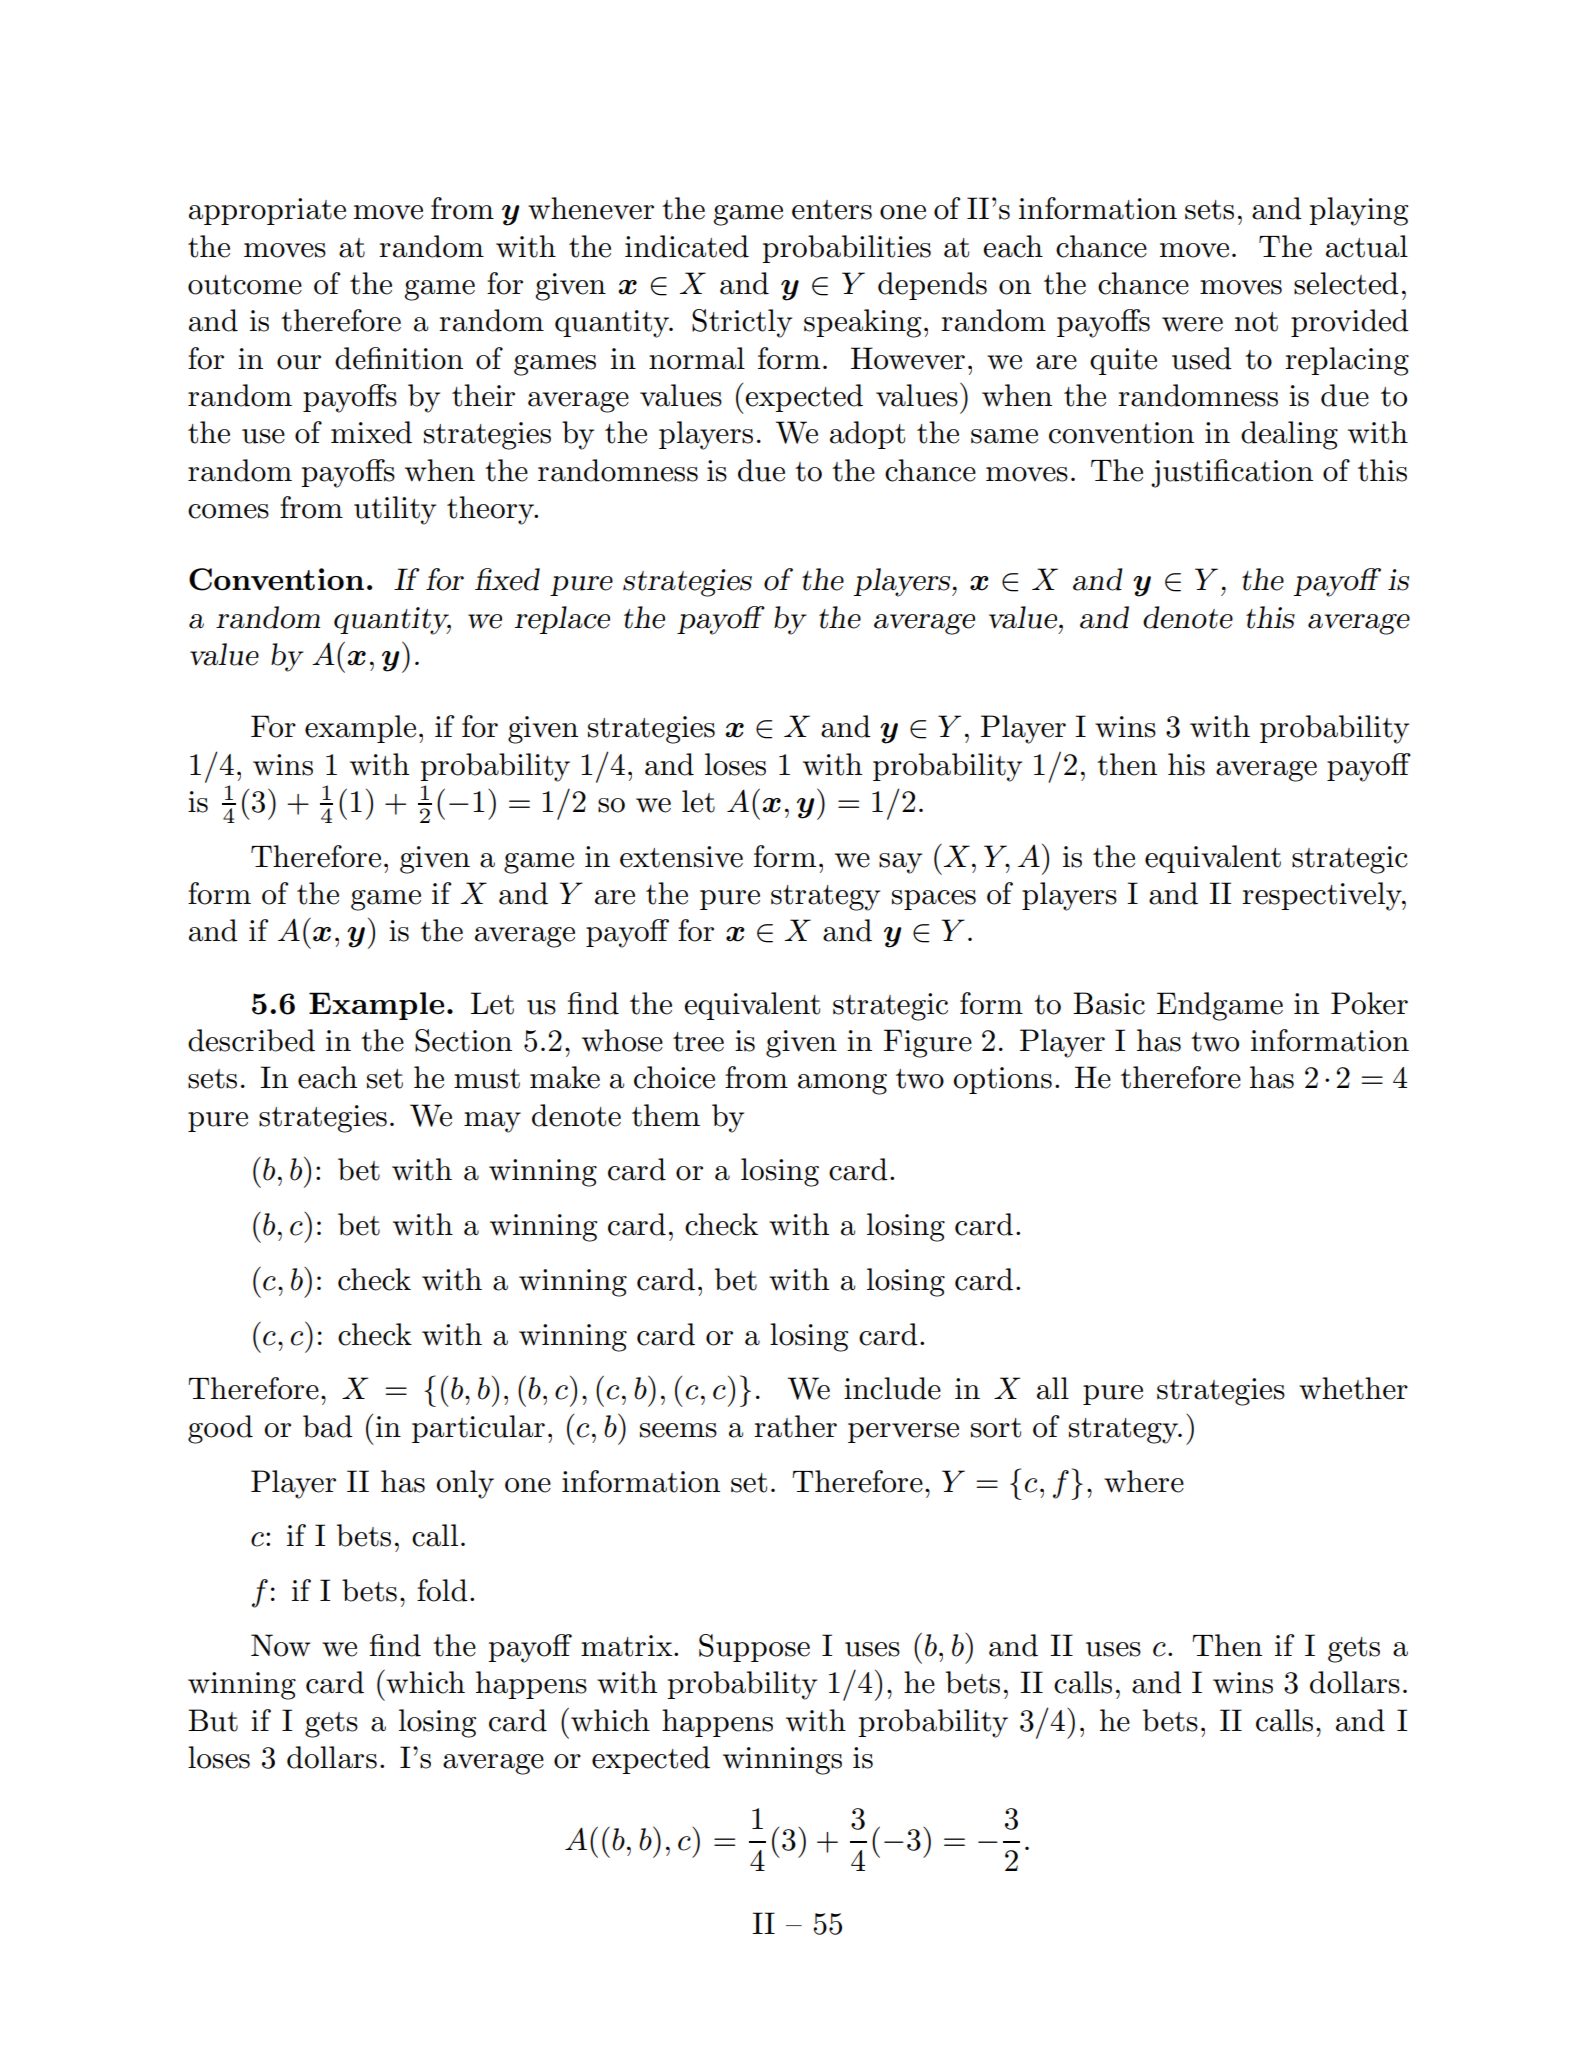 The height and width of the screenshot is (2065, 1596). What do you see at coordinates (1192, 324) in the screenshot?
I see `were` at bounding box center [1192, 324].
